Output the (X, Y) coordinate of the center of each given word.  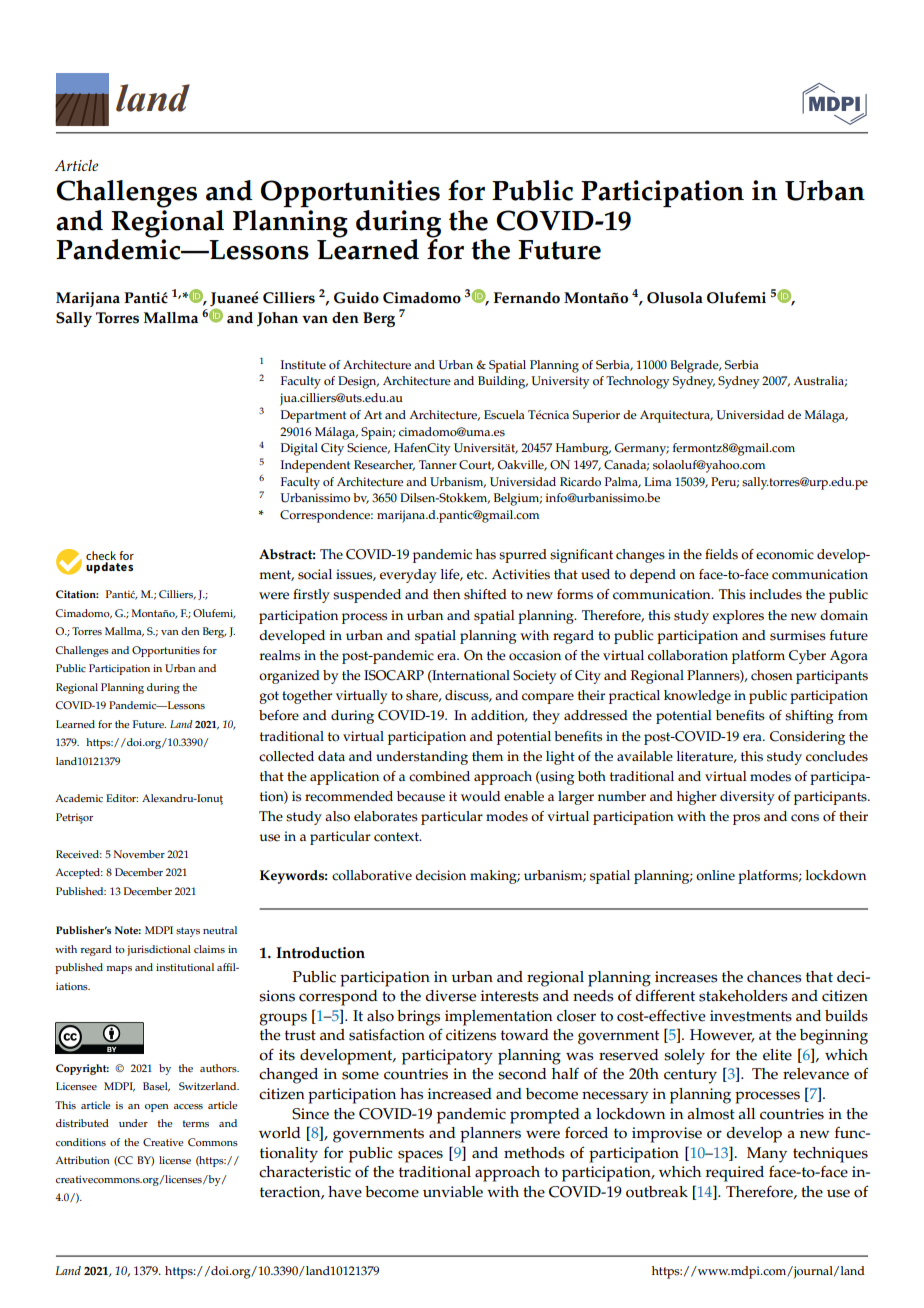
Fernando (527, 298)
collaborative (372, 875)
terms (196, 1124)
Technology (638, 382)
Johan (277, 319)
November (139, 854)
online (715, 875)
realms (280, 655)
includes (775, 594)
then (447, 594)
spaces (420, 1156)
